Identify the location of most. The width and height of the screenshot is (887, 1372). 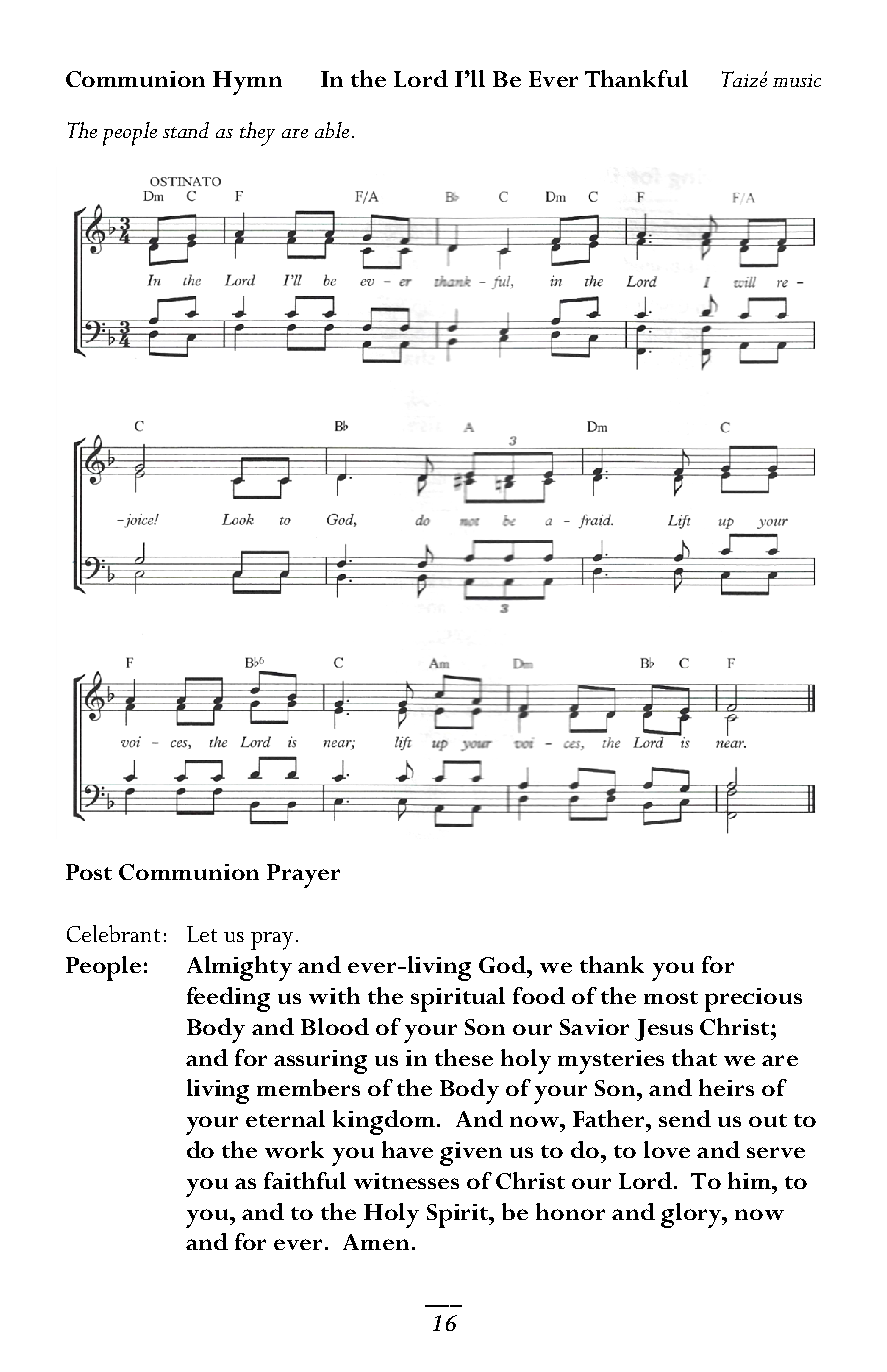
(671, 997).
